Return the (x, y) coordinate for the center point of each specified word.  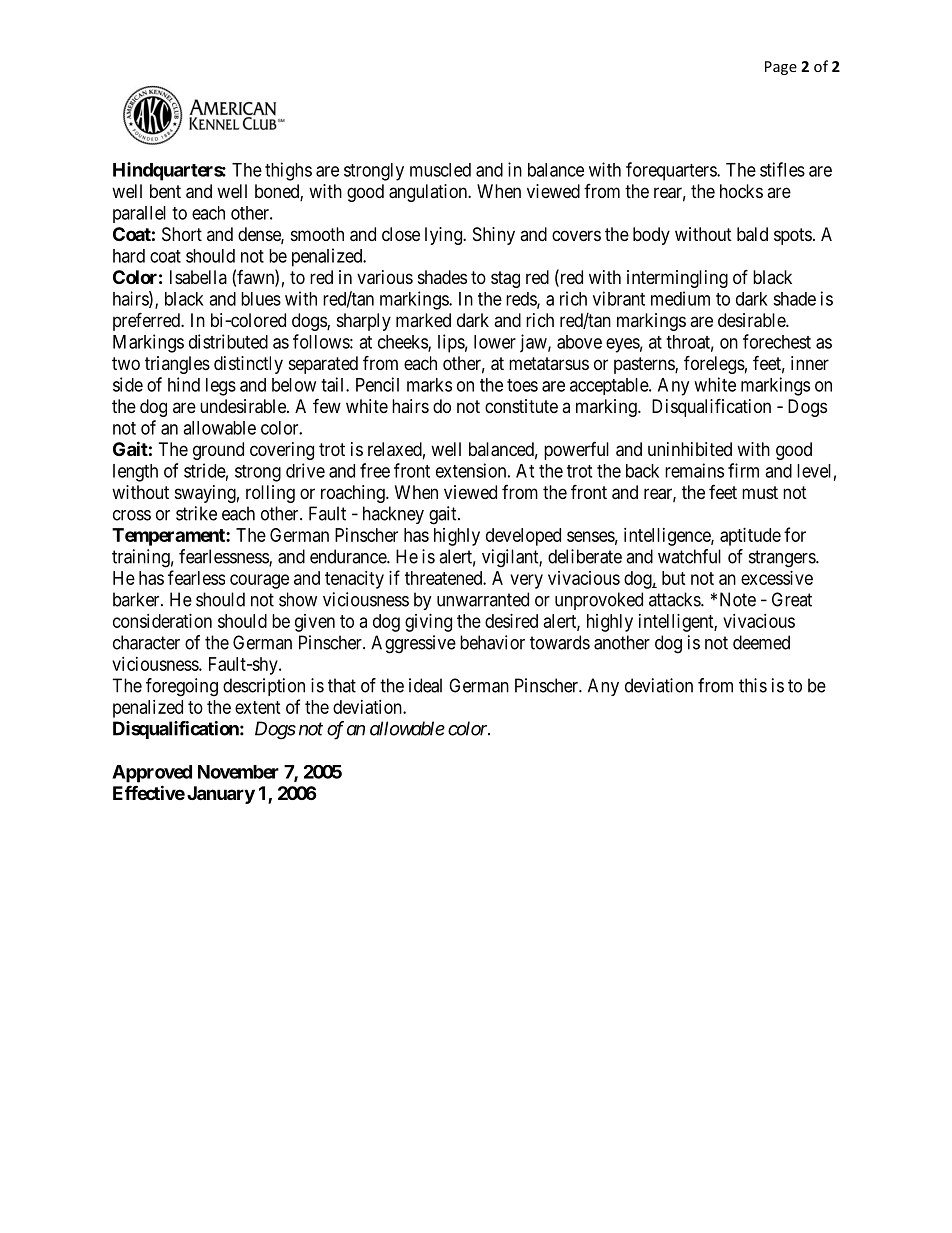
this (753, 685)
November (238, 772)
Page (781, 68)
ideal (425, 685)
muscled (440, 170)
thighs (288, 171)
